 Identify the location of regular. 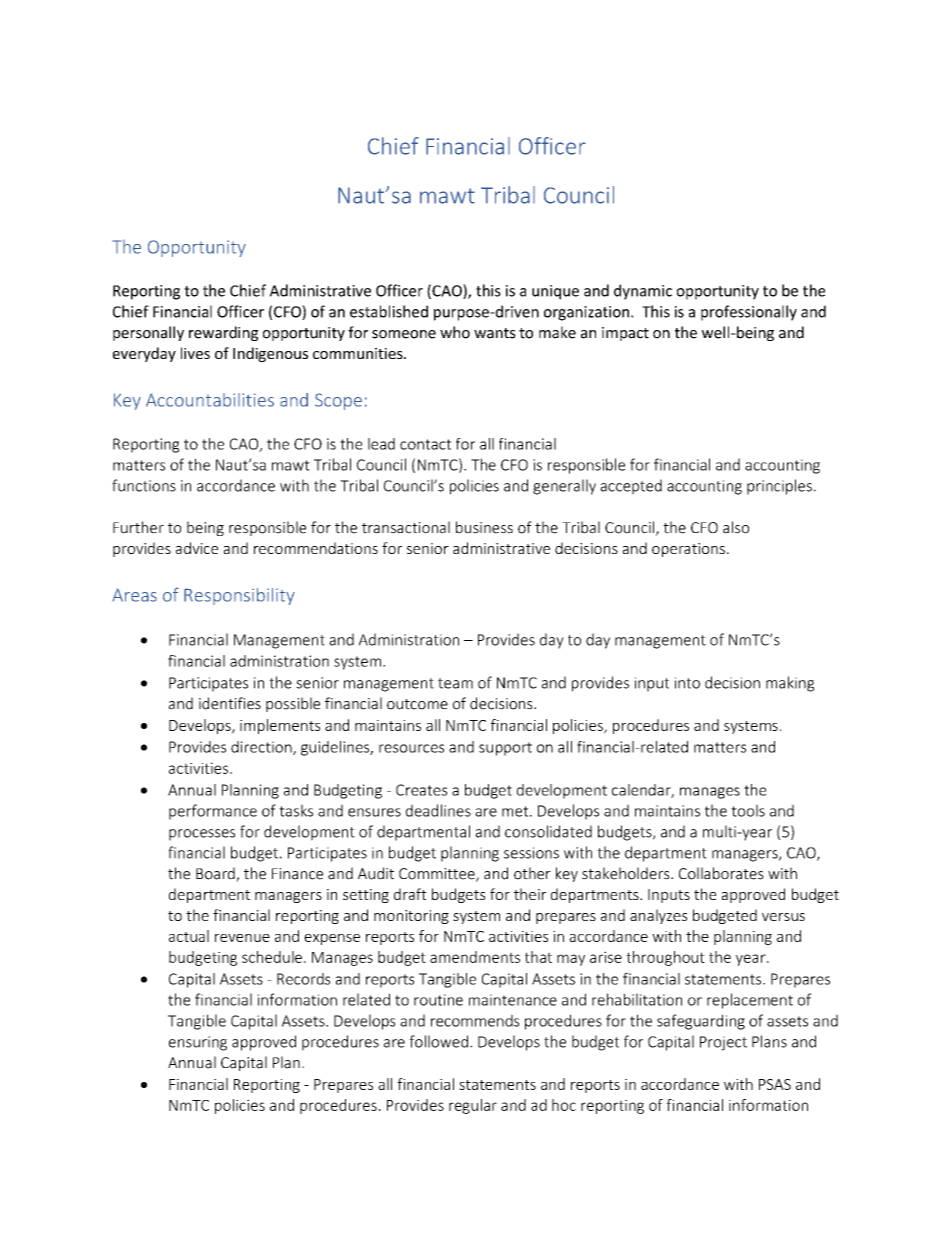
(473, 1106).
